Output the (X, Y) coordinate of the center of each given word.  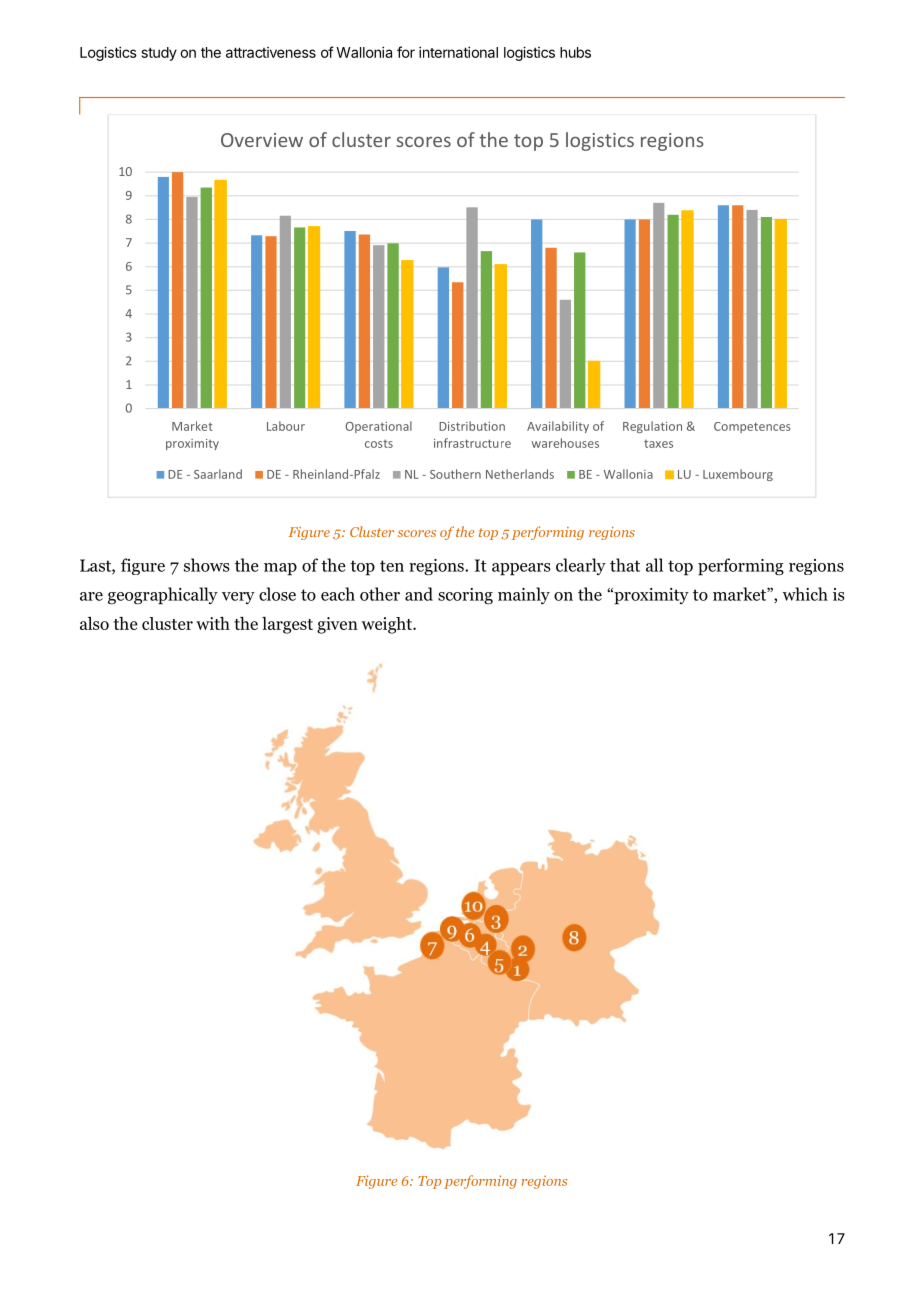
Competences (752, 427)
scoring (465, 596)
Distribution (472, 426)
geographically (163, 596)
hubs (575, 52)
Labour (286, 426)
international (458, 52)
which (805, 594)
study (159, 54)
